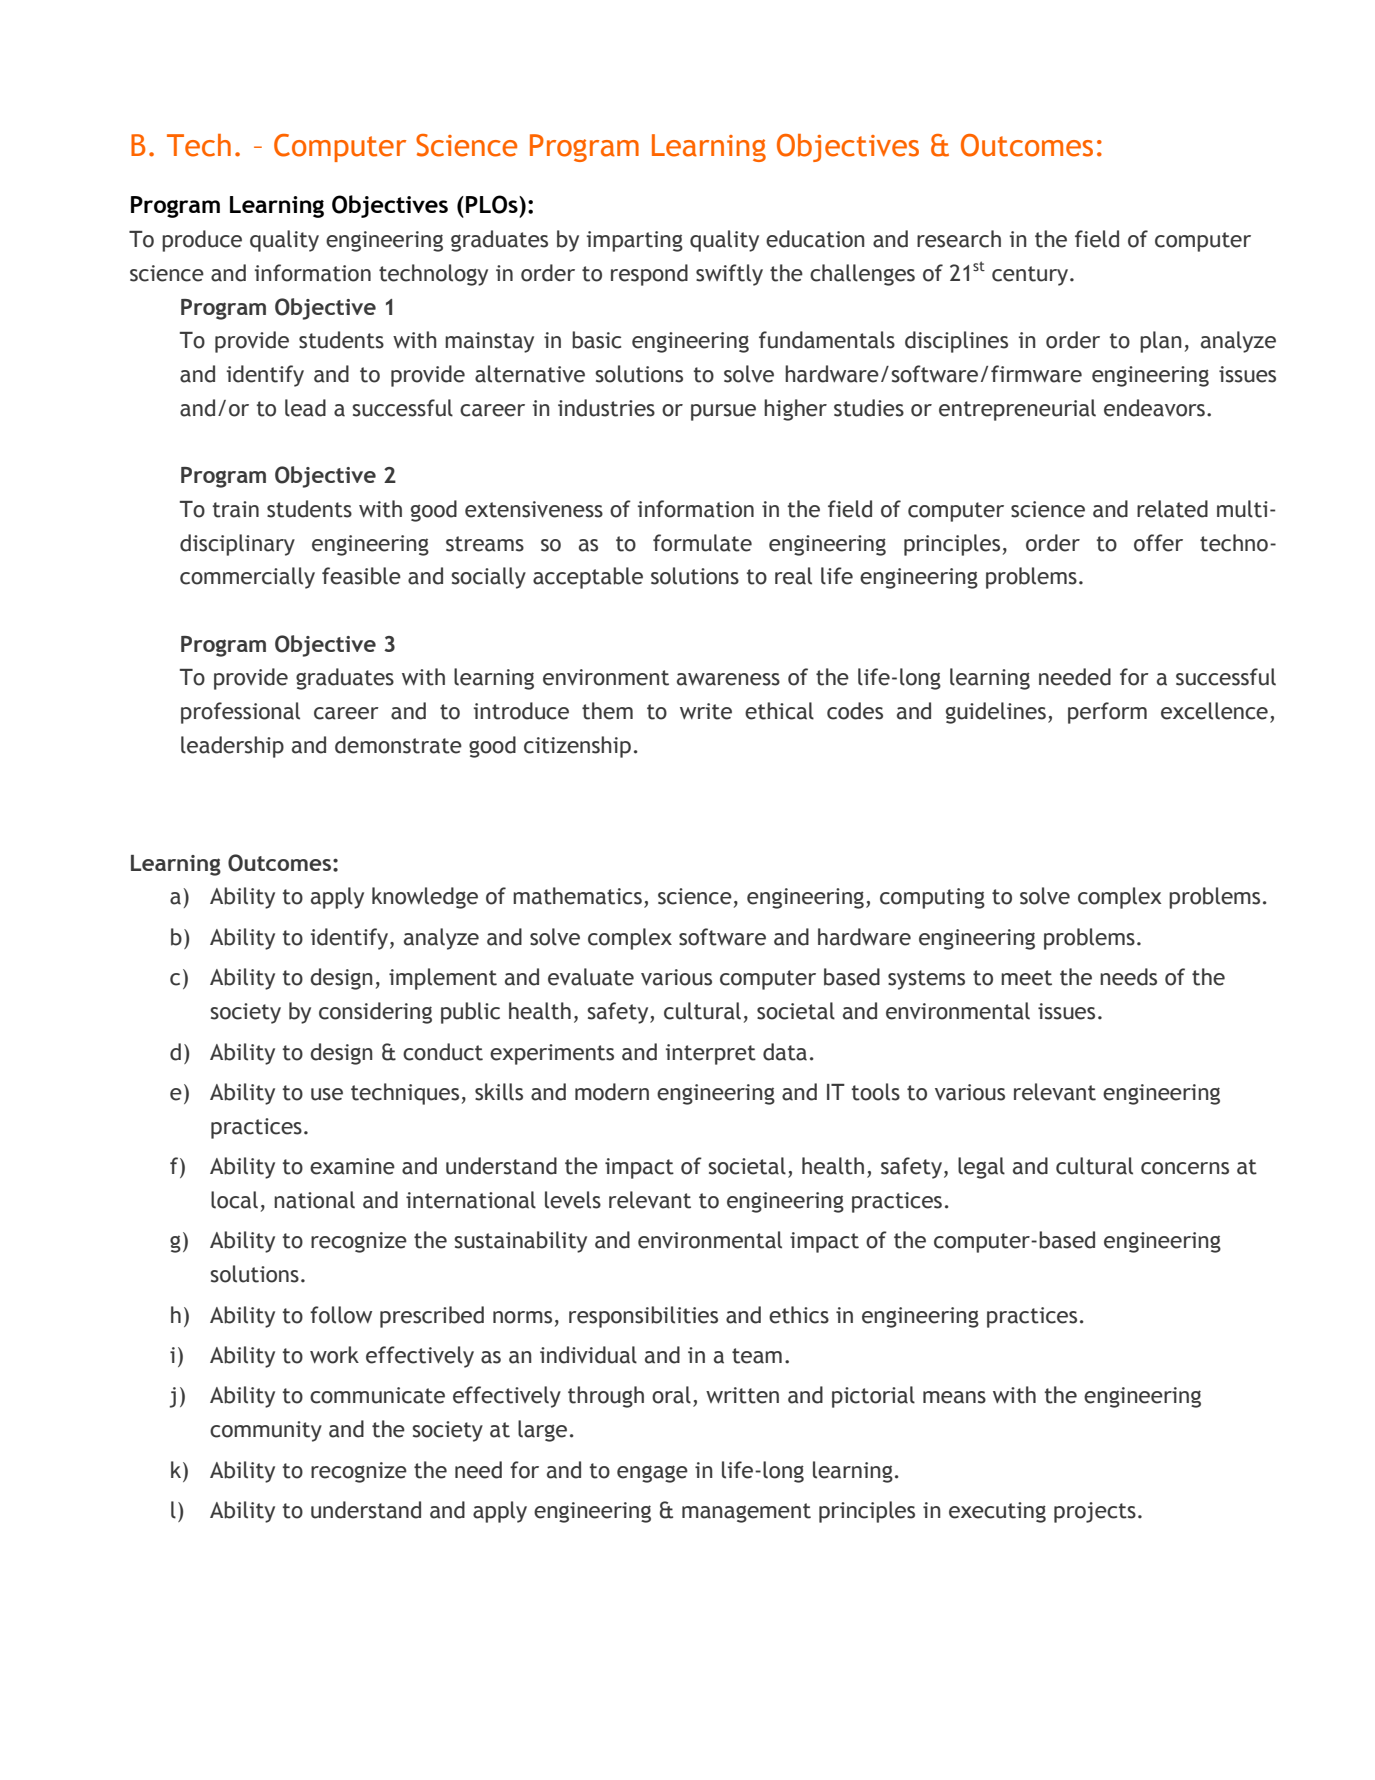 Image resolution: width=1375 pixels, height=1780 pixels. What do you see at coordinates (729, 275) in the screenshot?
I see `swiftly` at bounding box center [729, 275].
